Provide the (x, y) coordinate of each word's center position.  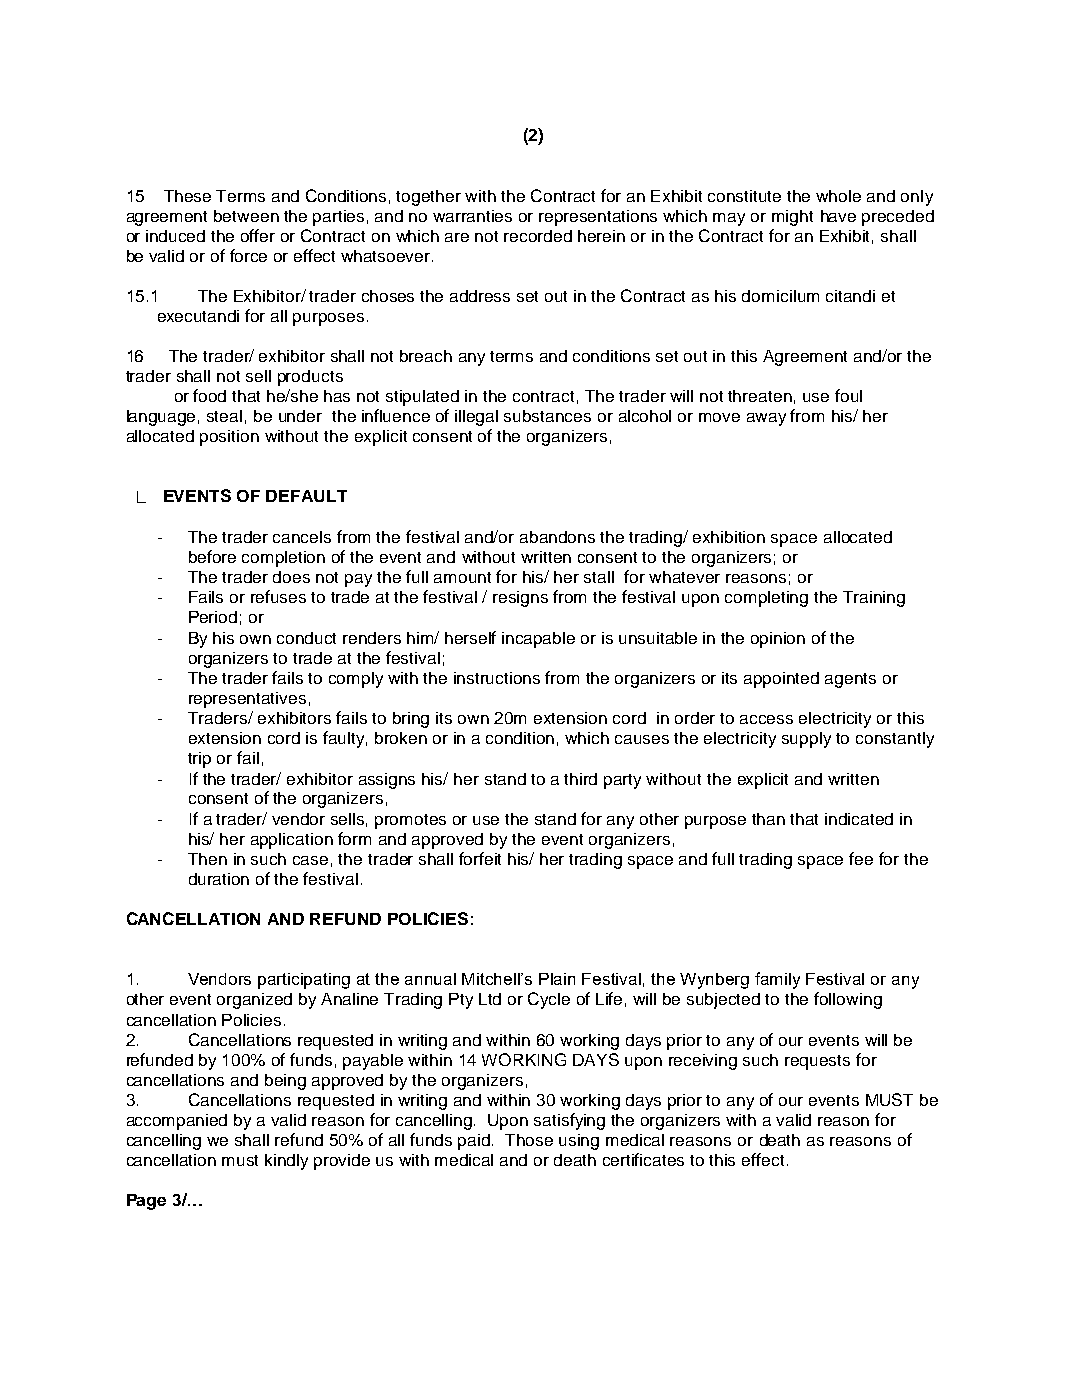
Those (529, 1140)
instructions (497, 678)
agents (850, 680)
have (838, 216)
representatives (247, 700)
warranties (472, 216)
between (246, 216)
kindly (286, 1162)
